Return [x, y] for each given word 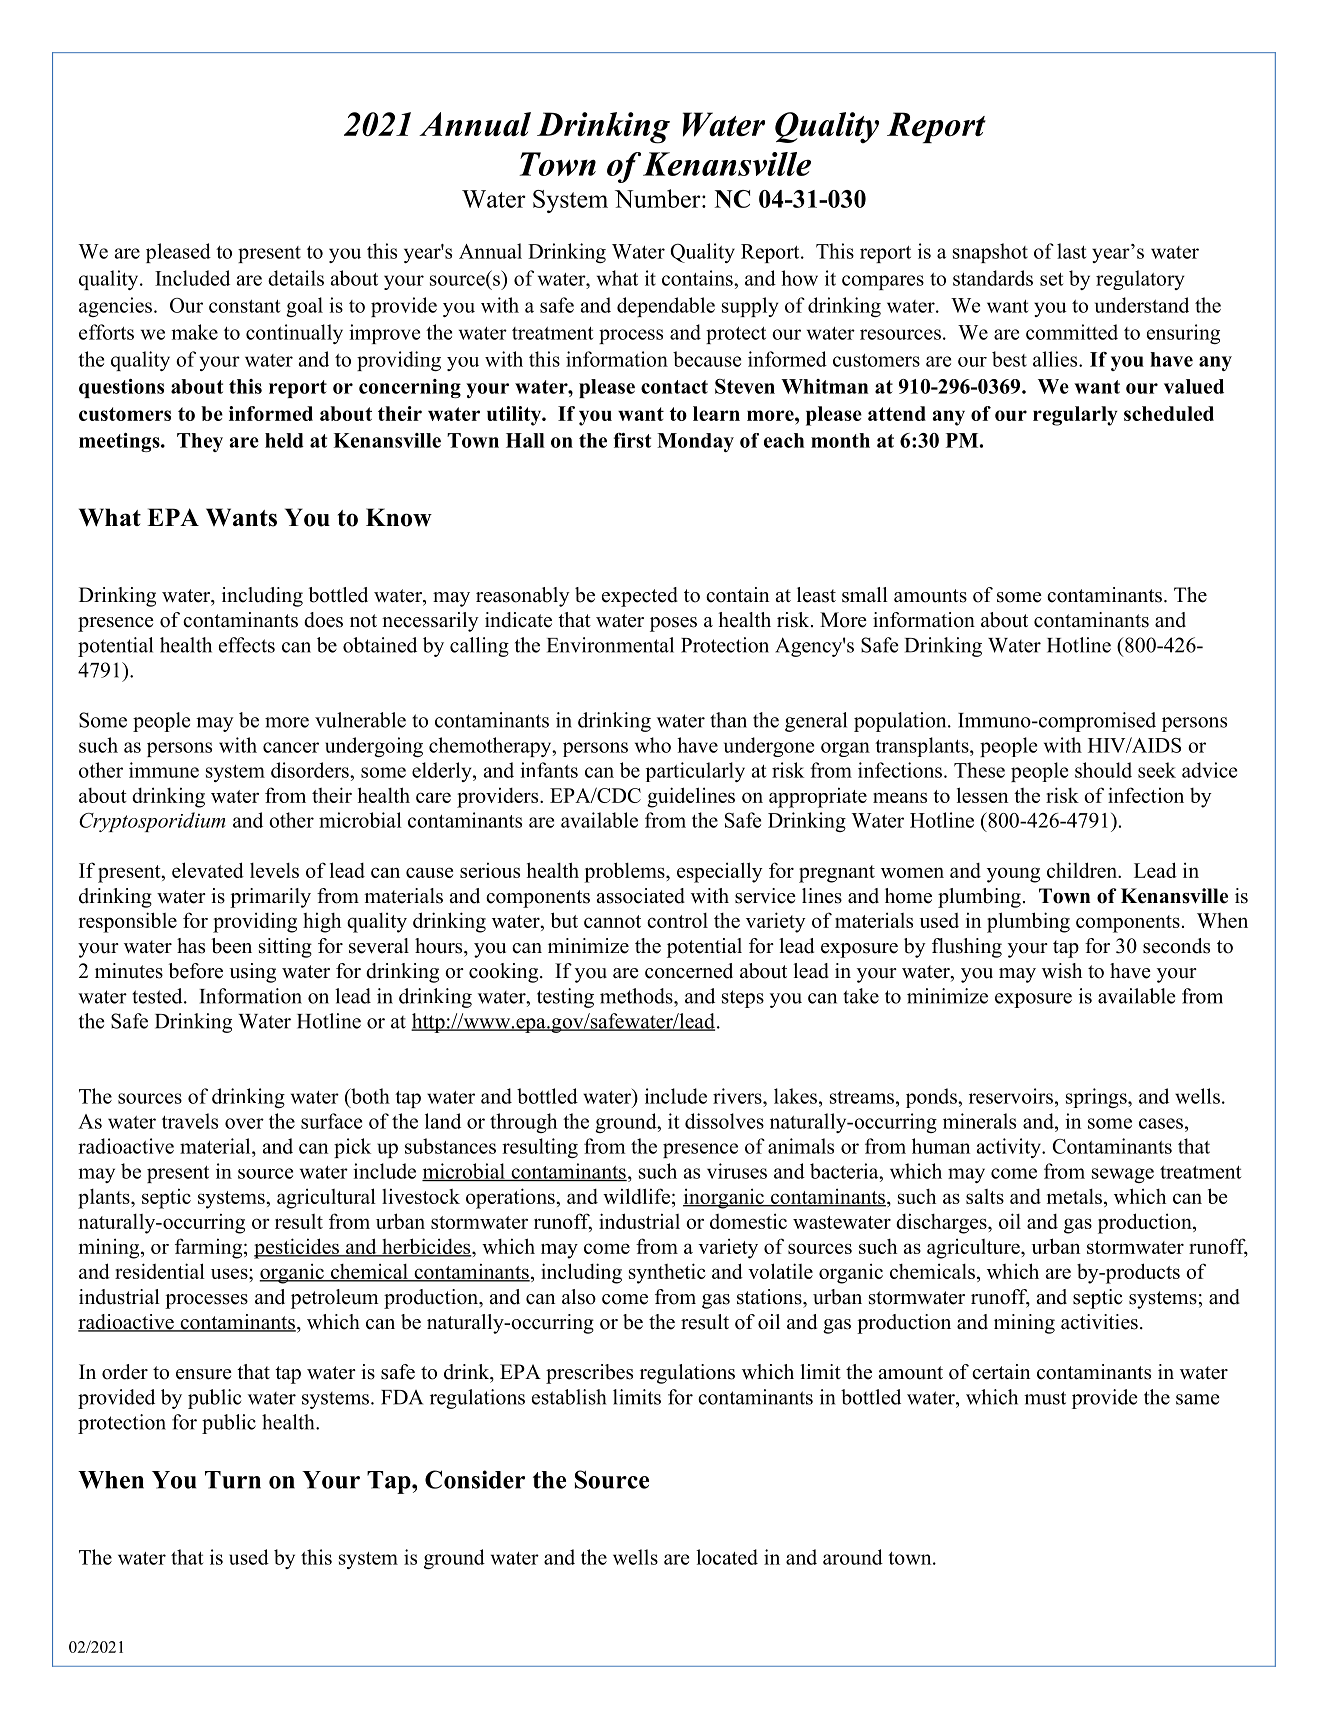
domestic [748, 1221]
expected [640, 597]
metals [1074, 1196]
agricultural [326, 1198]
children [1083, 870]
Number [659, 198]
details [296, 278]
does [323, 620]
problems [625, 872]
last [1071, 251]
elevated [208, 870]
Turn [233, 1480]
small [865, 595]
